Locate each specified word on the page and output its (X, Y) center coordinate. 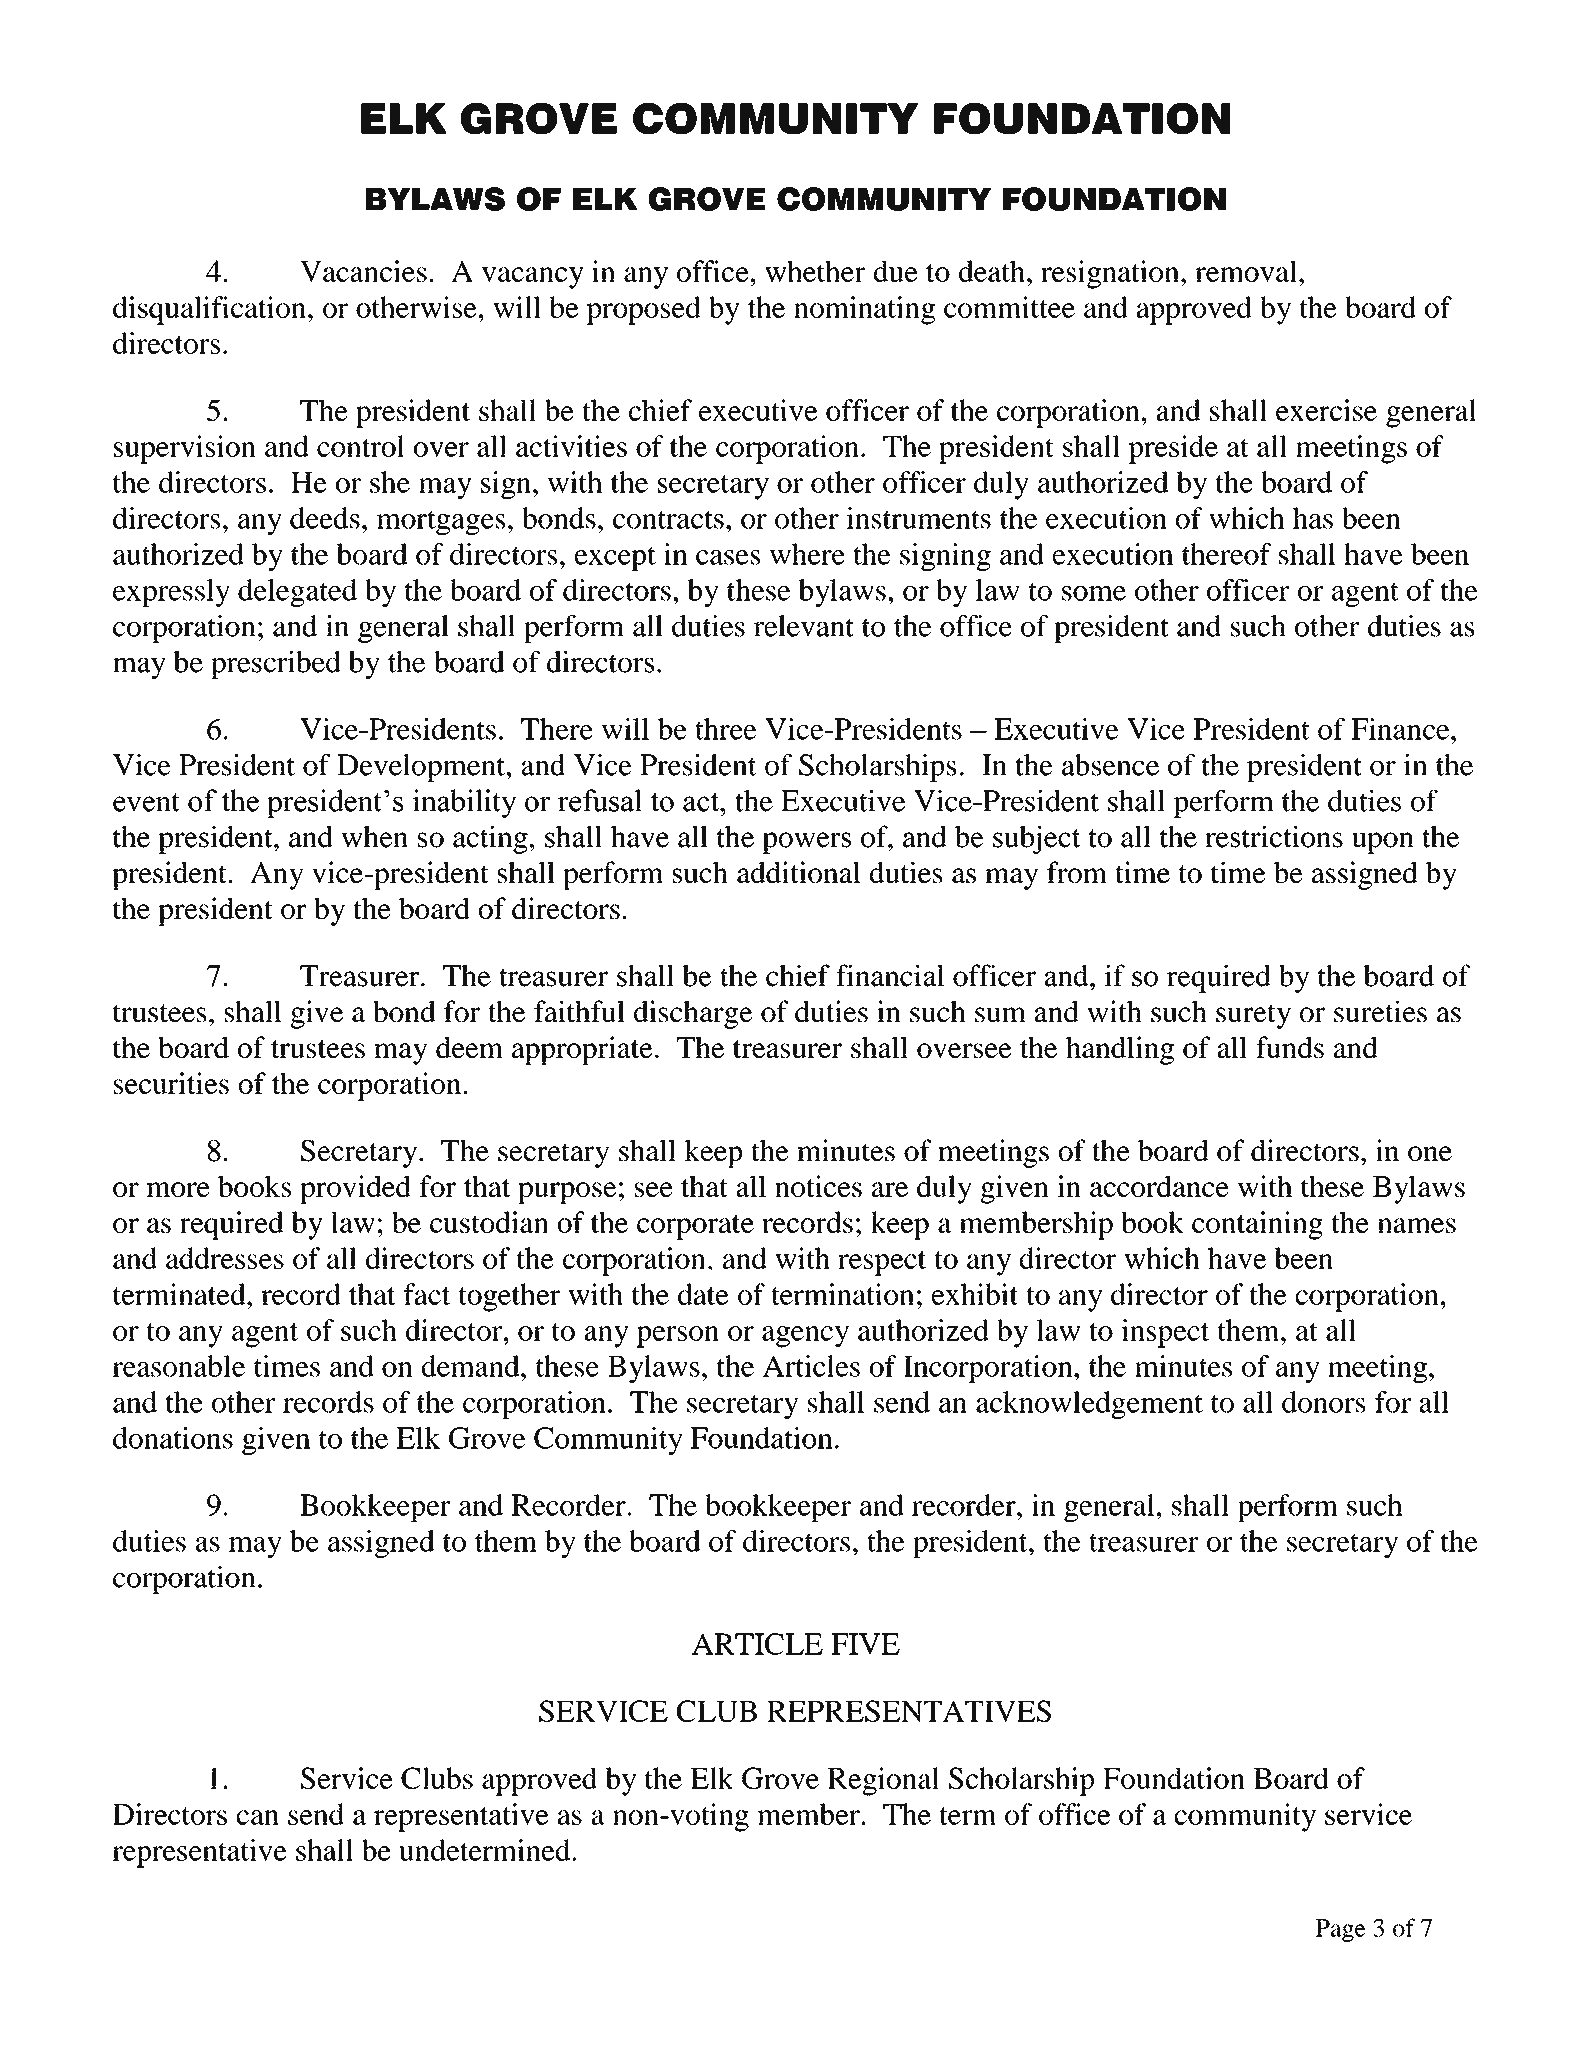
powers (806, 843)
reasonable (178, 1366)
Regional (883, 1781)
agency (805, 1337)
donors (1323, 1402)
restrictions (1274, 836)
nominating (864, 310)
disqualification (209, 310)
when (374, 837)
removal (1246, 271)
